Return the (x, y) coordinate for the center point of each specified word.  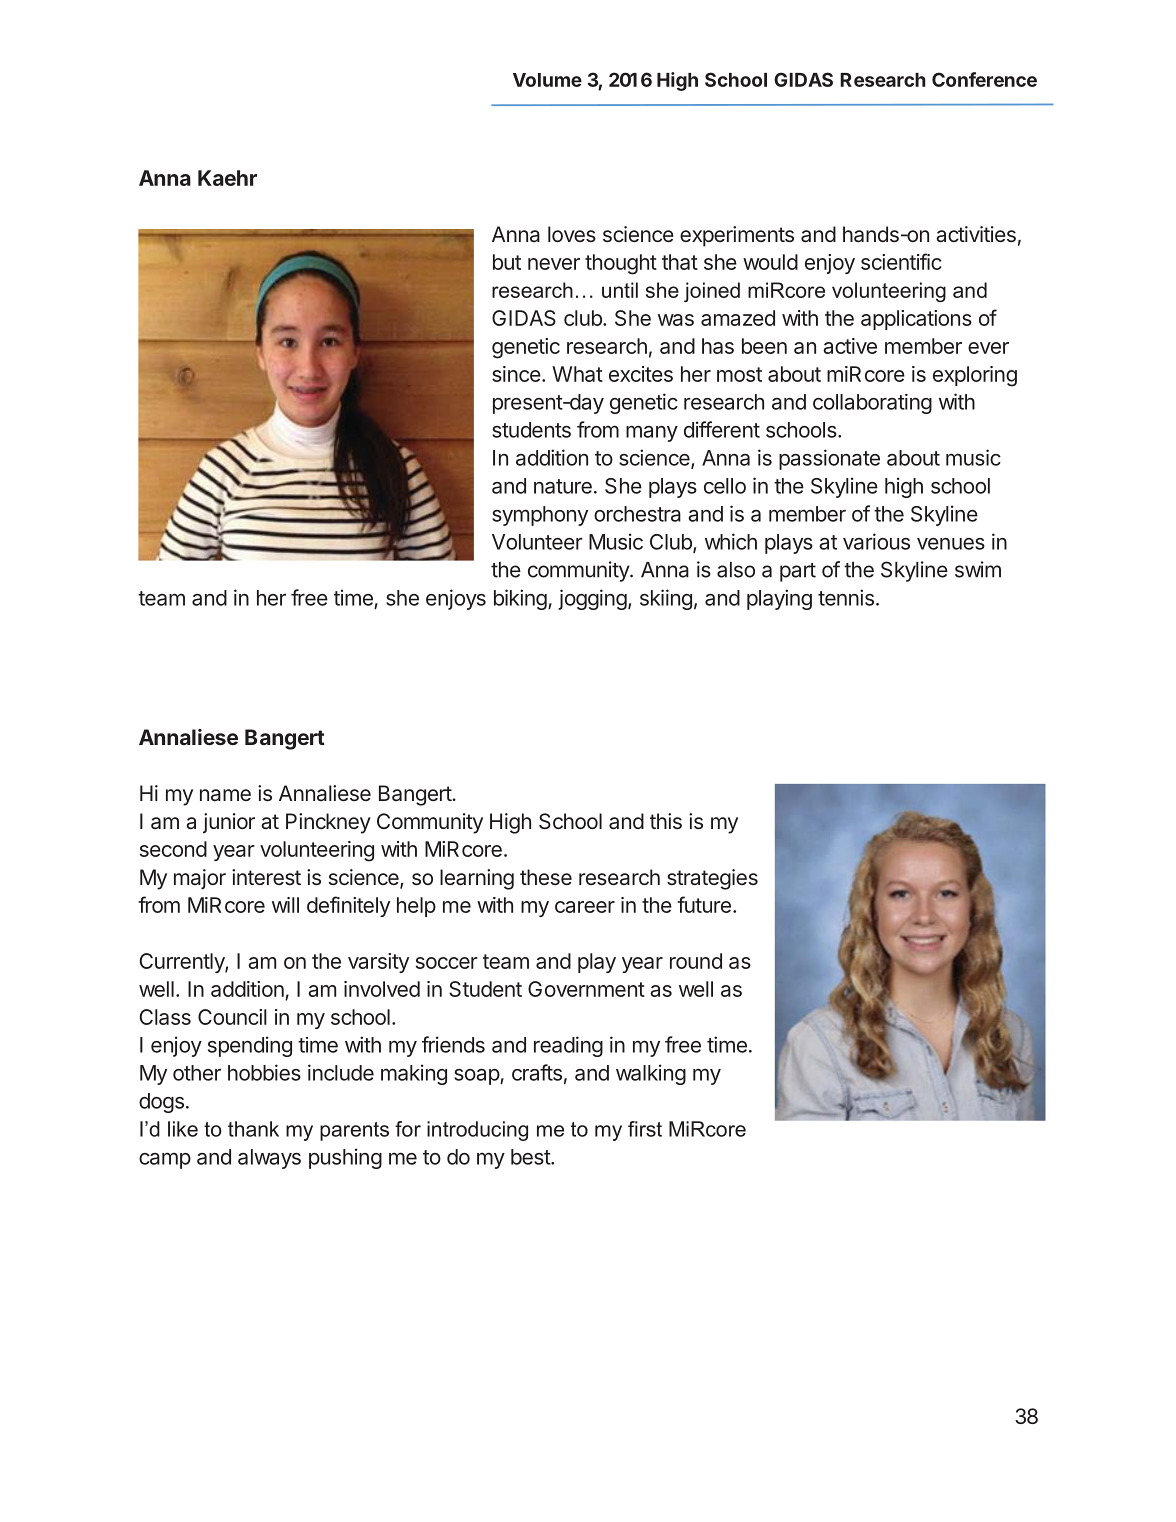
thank (253, 1129)
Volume (547, 80)
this (666, 821)
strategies (712, 879)
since (516, 374)
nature (563, 486)
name (225, 795)
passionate (829, 459)
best (531, 1157)
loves (572, 234)
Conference (984, 79)
